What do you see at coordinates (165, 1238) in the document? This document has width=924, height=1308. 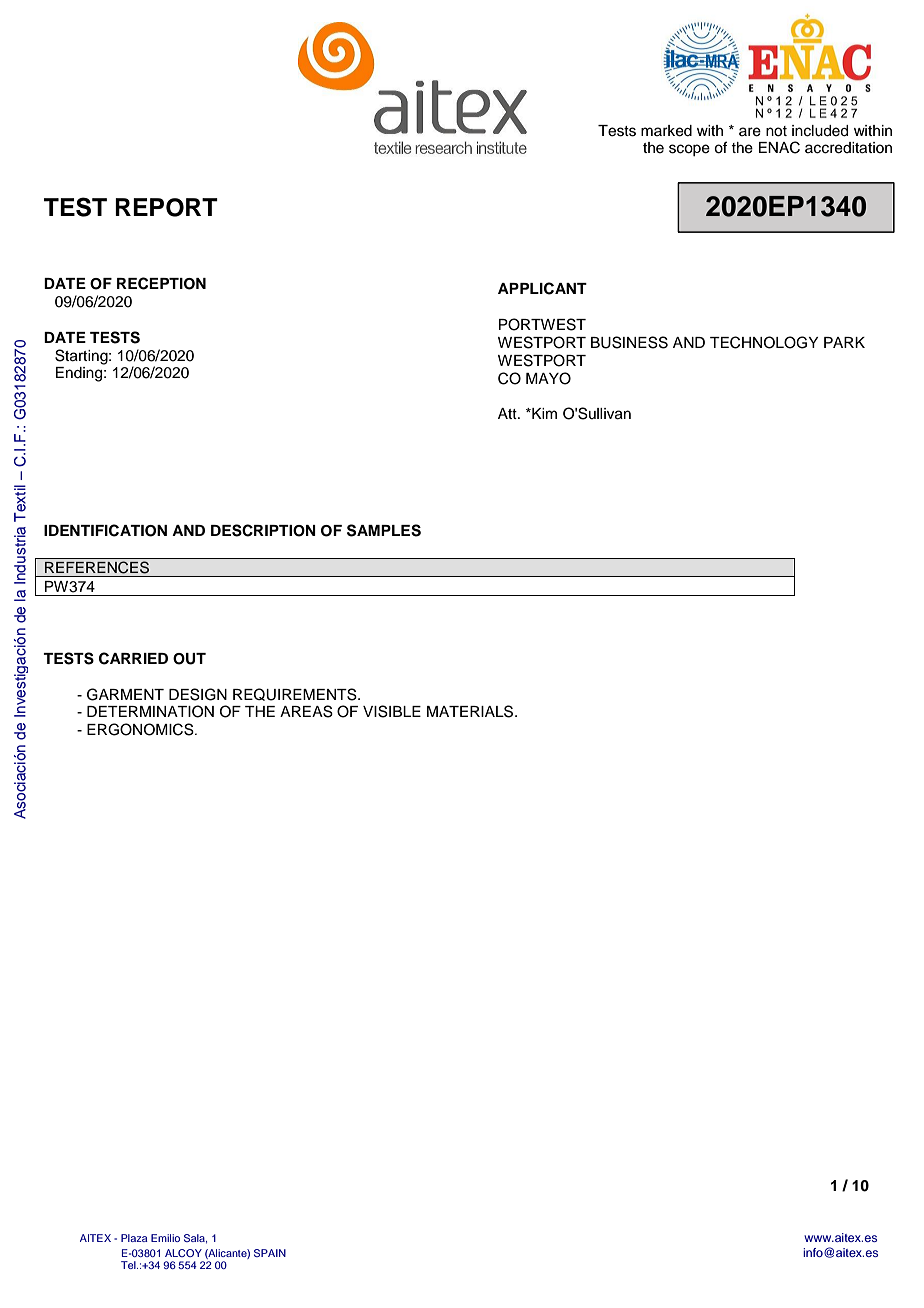 I see `Emilio` at bounding box center [165, 1238].
